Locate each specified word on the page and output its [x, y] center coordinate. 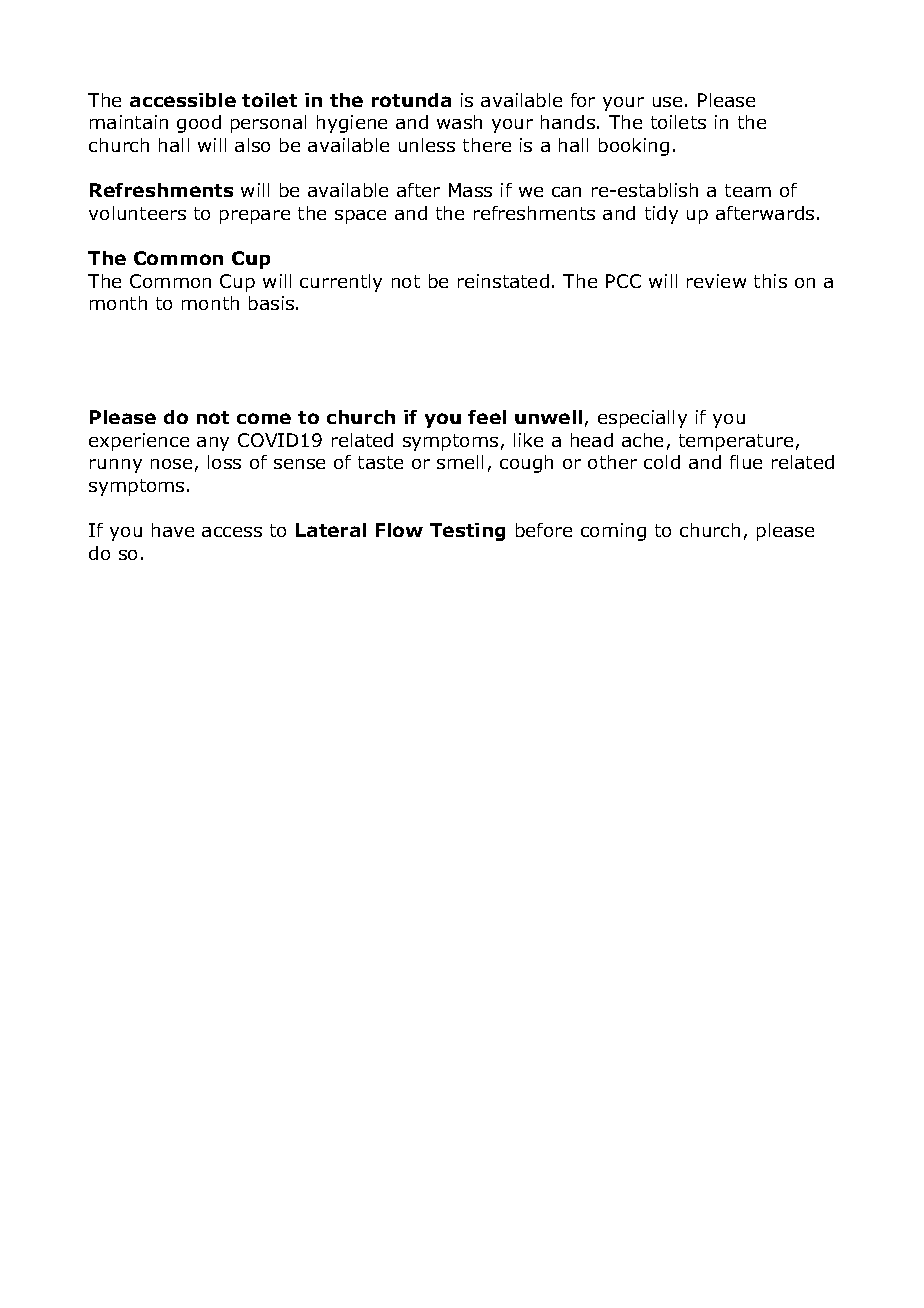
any [213, 444]
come [264, 418]
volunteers [137, 213]
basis [273, 303]
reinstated [503, 281]
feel [487, 417]
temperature [736, 442]
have [173, 530]
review [716, 281]
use [667, 102]
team [748, 190]
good [199, 124]
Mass [470, 190]
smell [460, 462]
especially [642, 419]
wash [459, 122]
